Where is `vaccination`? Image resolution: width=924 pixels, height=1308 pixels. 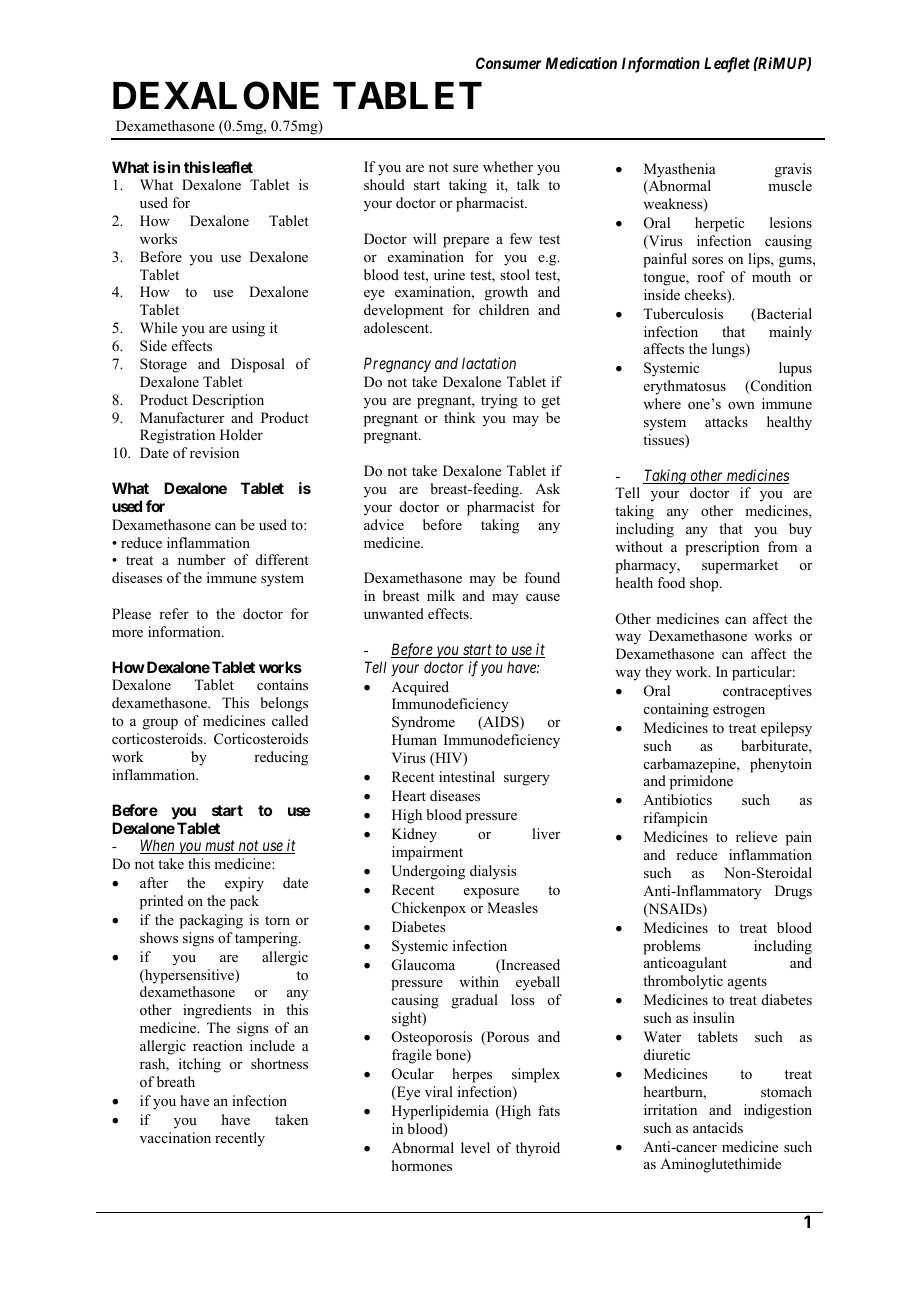 vaccination is located at coordinates (175, 1138).
